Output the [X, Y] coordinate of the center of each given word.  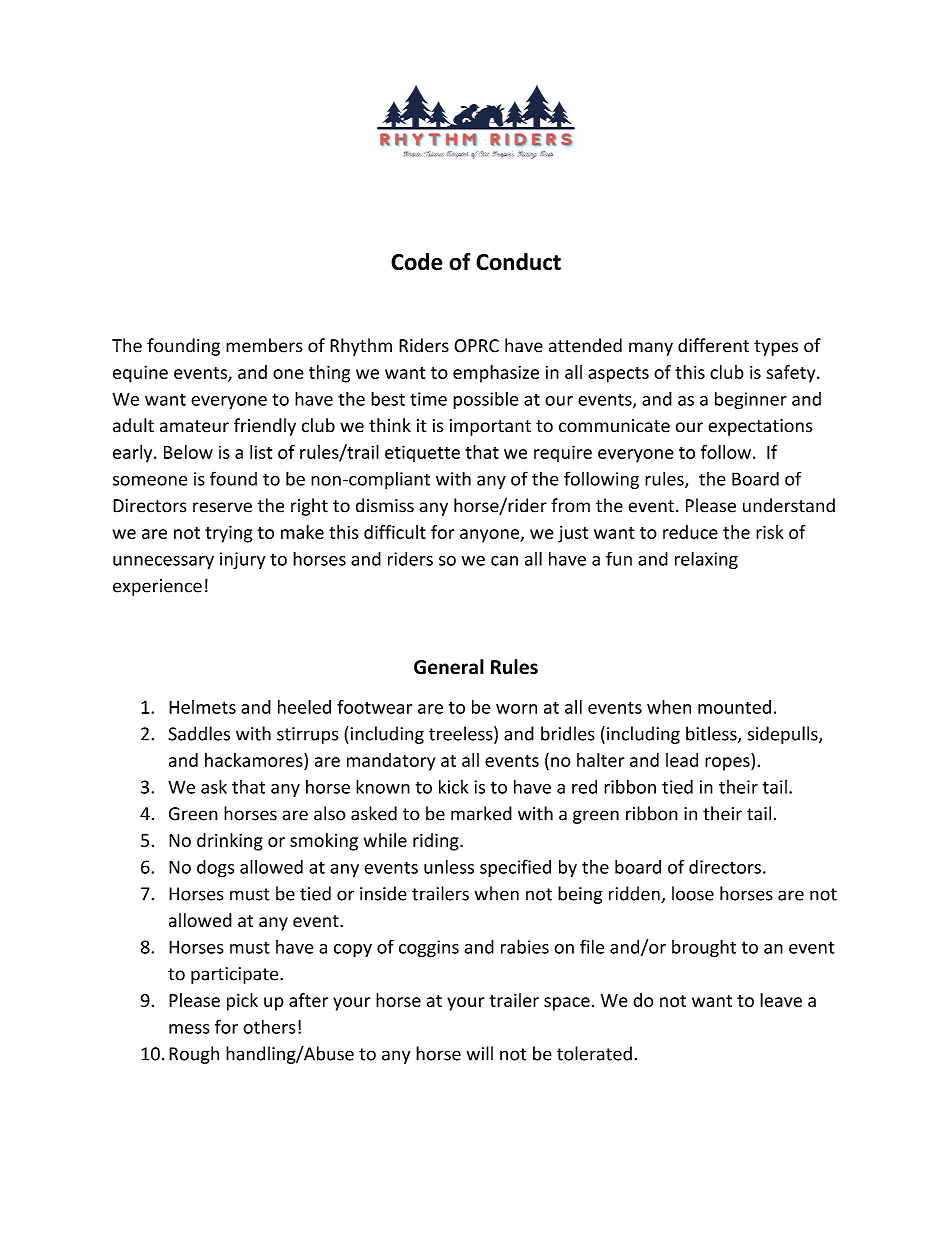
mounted [734, 707]
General [449, 667]
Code [417, 262]
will [479, 1053]
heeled [304, 707]
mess [189, 1029]
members [264, 345]
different [713, 345]
